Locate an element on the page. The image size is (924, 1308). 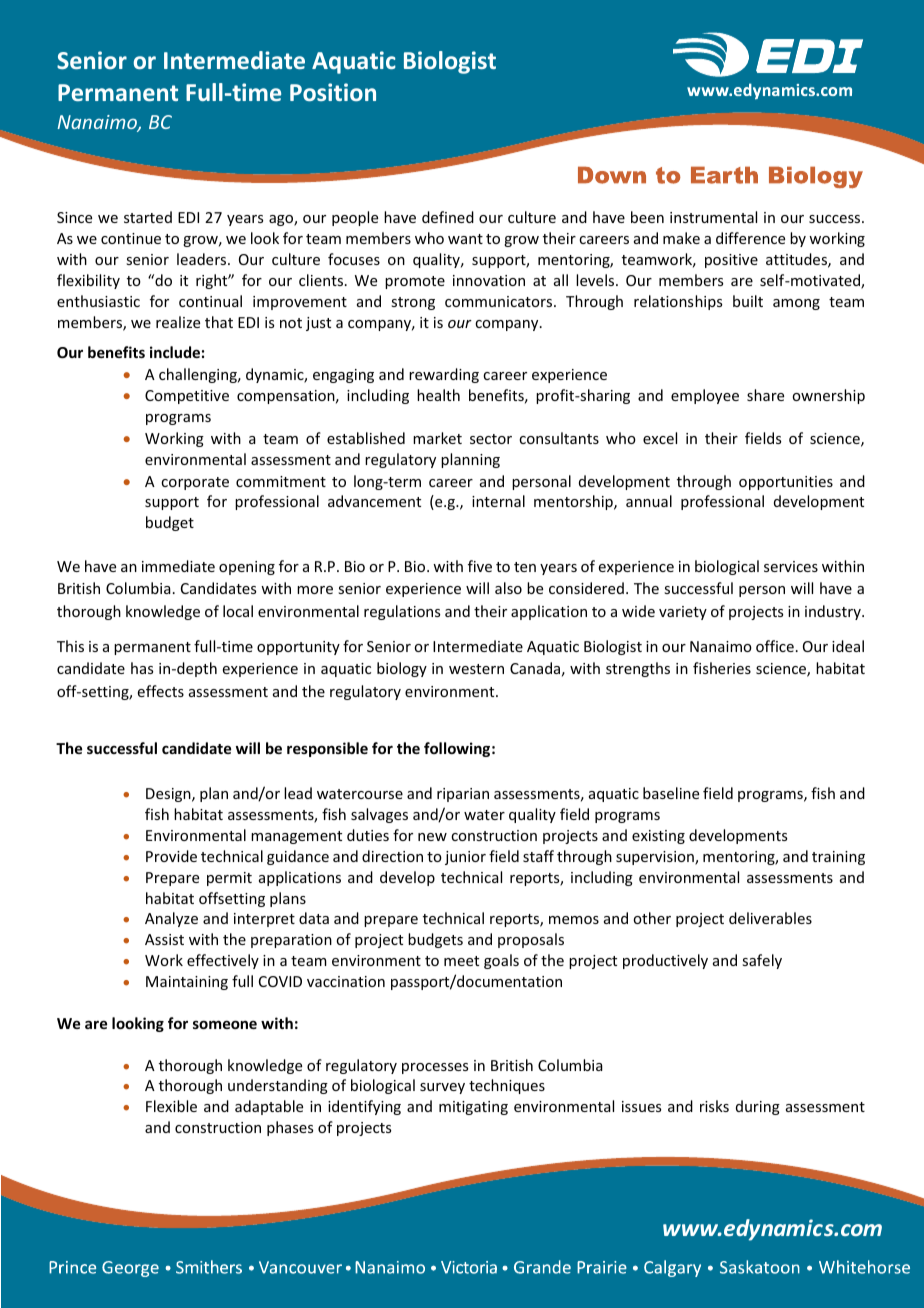
riparian is located at coordinates (463, 795).
